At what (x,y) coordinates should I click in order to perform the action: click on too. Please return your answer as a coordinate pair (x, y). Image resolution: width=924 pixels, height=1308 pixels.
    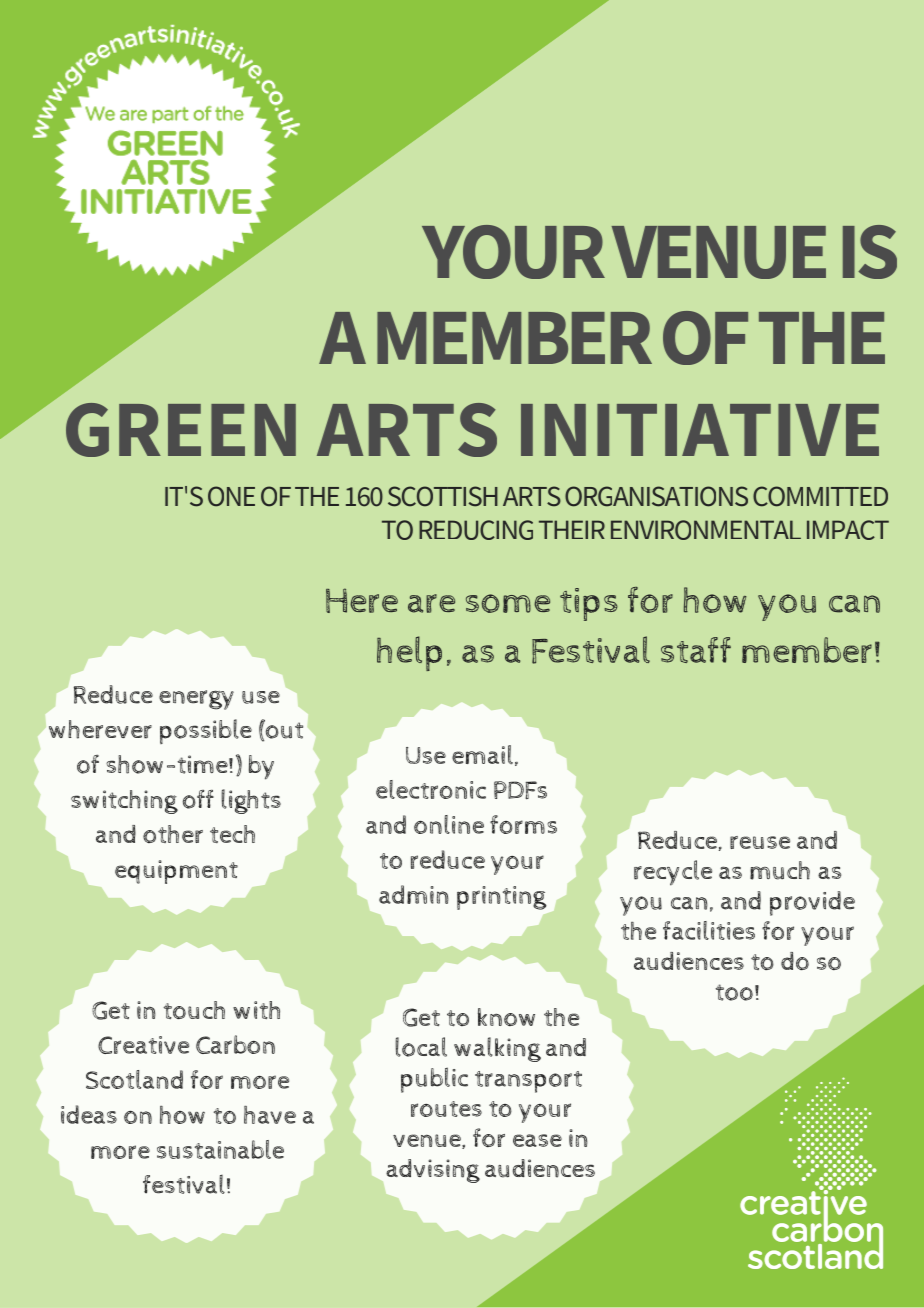
    Looking at the image, I should click on (734, 992).
